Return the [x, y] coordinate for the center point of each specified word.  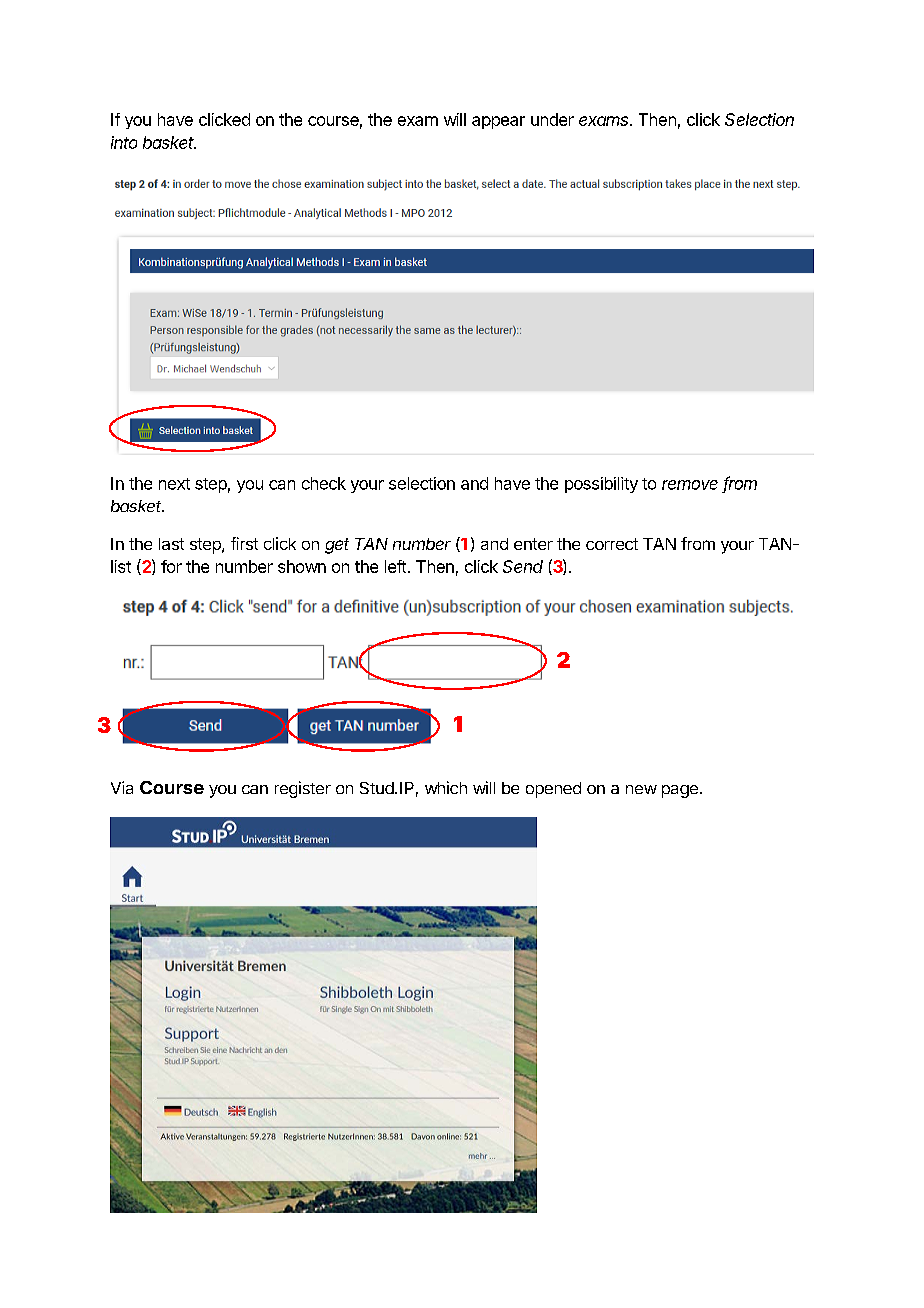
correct [612, 544]
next [174, 484]
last [171, 544]
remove [690, 485]
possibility [601, 485]
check [324, 483]
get [337, 546]
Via [122, 787]
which [446, 787]
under [552, 119]
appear [498, 122]
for [171, 566]
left [395, 566]
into [124, 142]
